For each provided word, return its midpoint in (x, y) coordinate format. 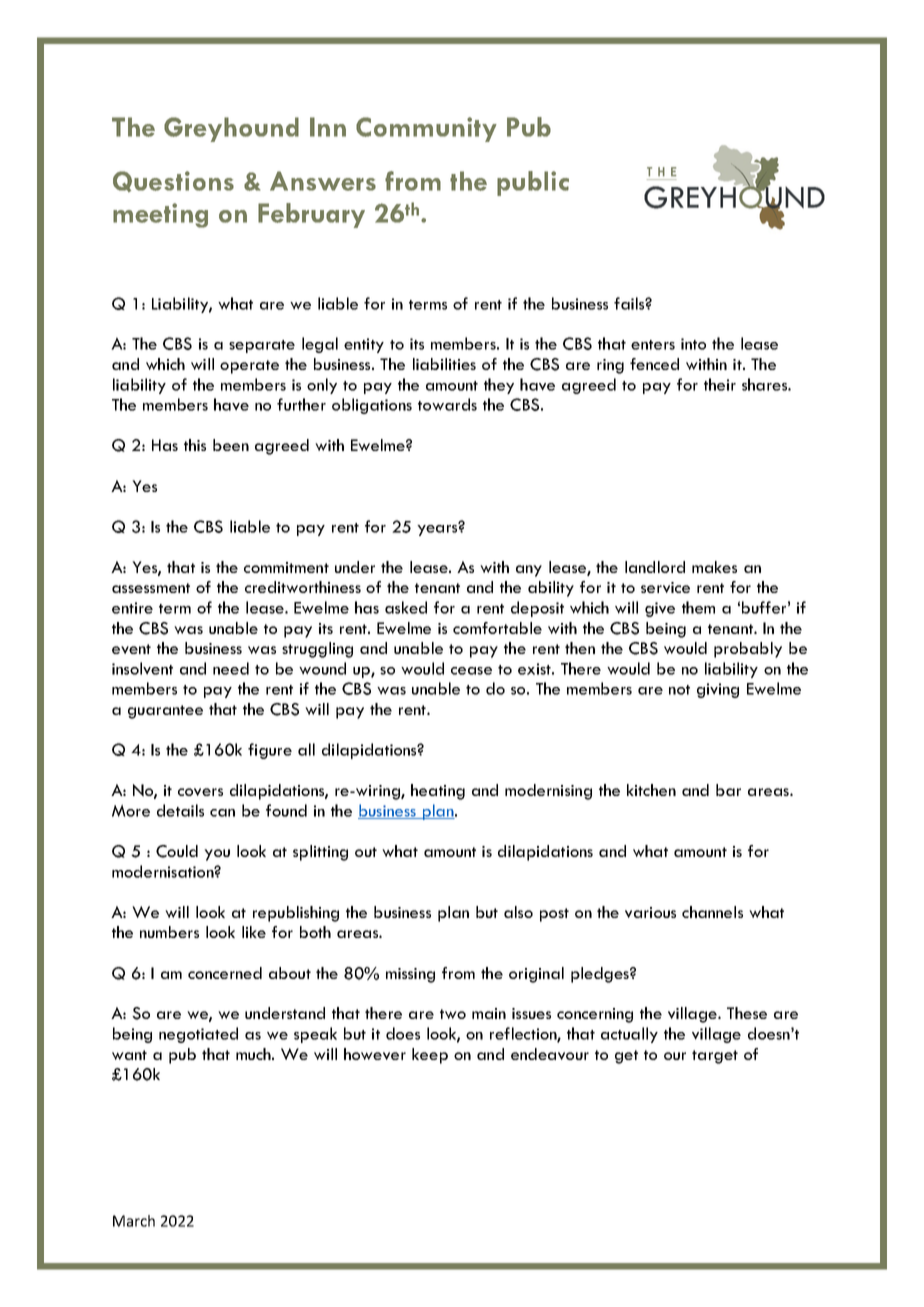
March (134, 1221)
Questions (173, 181)
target (715, 1057)
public (533, 183)
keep (430, 1056)
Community (426, 129)
